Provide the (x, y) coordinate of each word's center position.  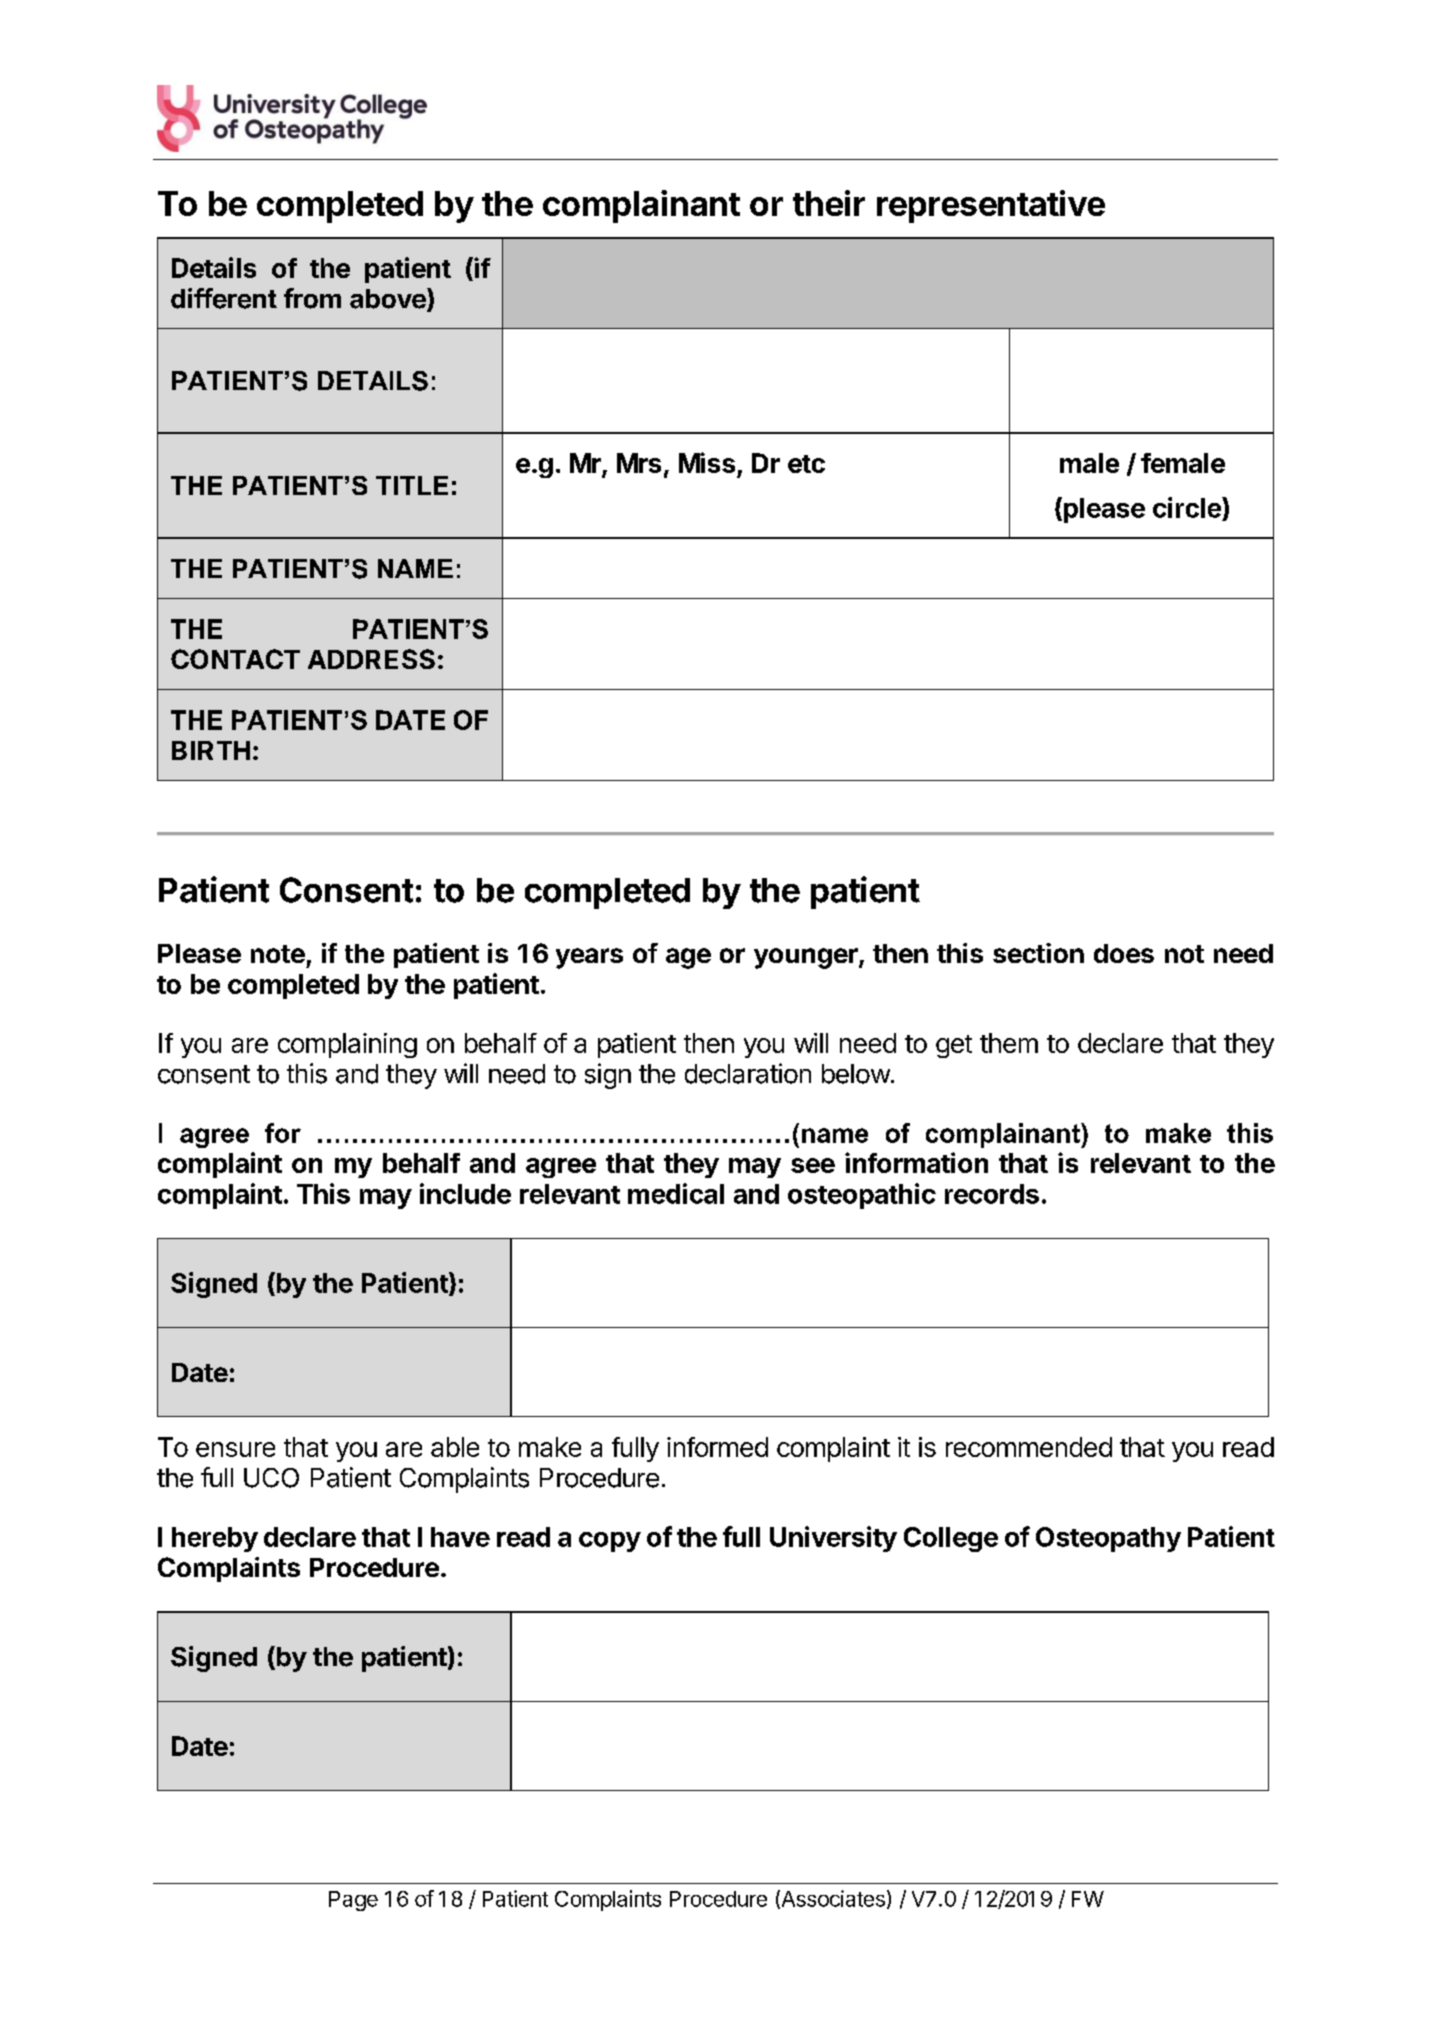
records (992, 1194)
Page (353, 1901)
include (465, 1193)
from (312, 298)
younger (807, 958)
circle (1188, 507)
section (1038, 953)
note (278, 954)
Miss (707, 462)
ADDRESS (371, 659)
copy (610, 1542)
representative (991, 206)
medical (676, 1193)
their (829, 203)
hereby (215, 1539)
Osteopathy (1108, 1539)
